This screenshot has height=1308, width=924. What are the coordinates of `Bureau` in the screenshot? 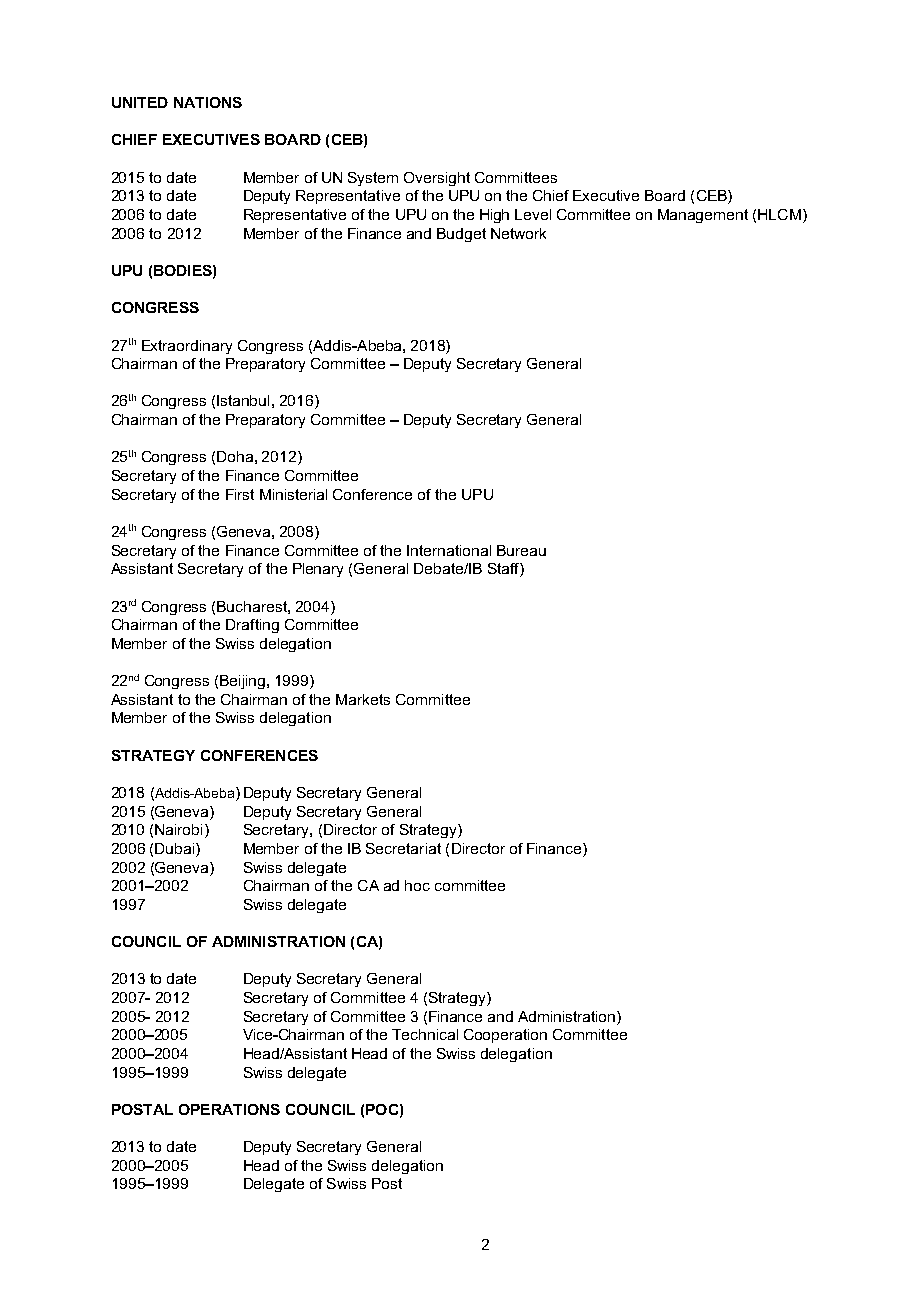 It's located at (521, 550).
